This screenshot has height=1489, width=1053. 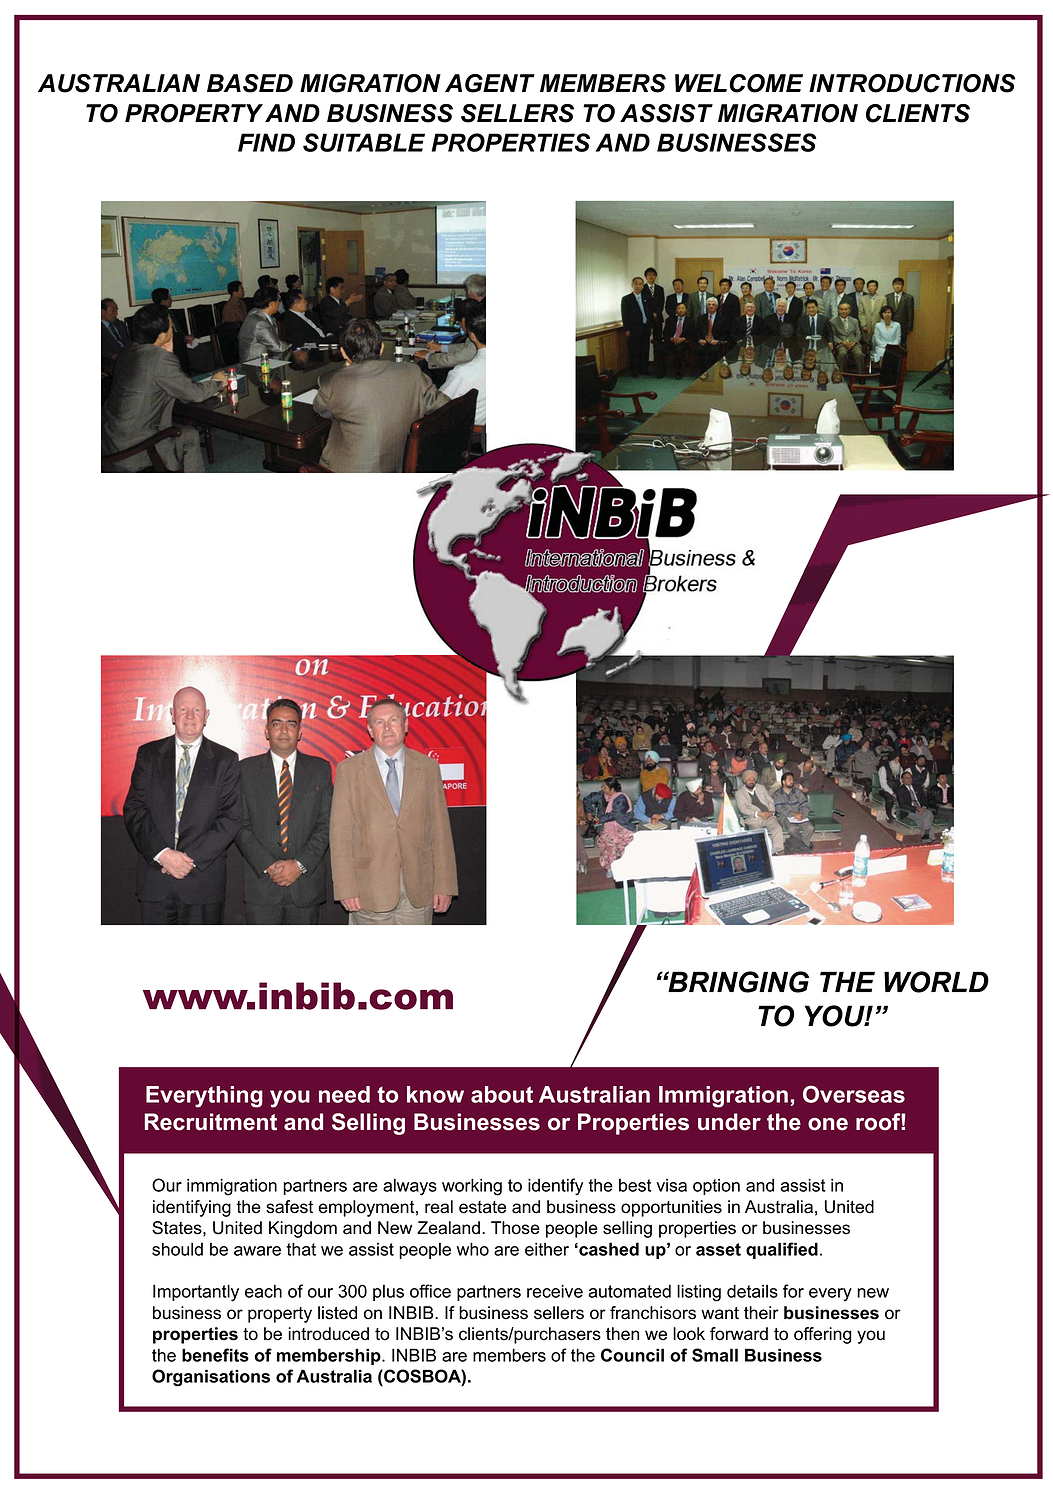 What do you see at coordinates (823, 1335) in the screenshot?
I see `offering` at bounding box center [823, 1335].
